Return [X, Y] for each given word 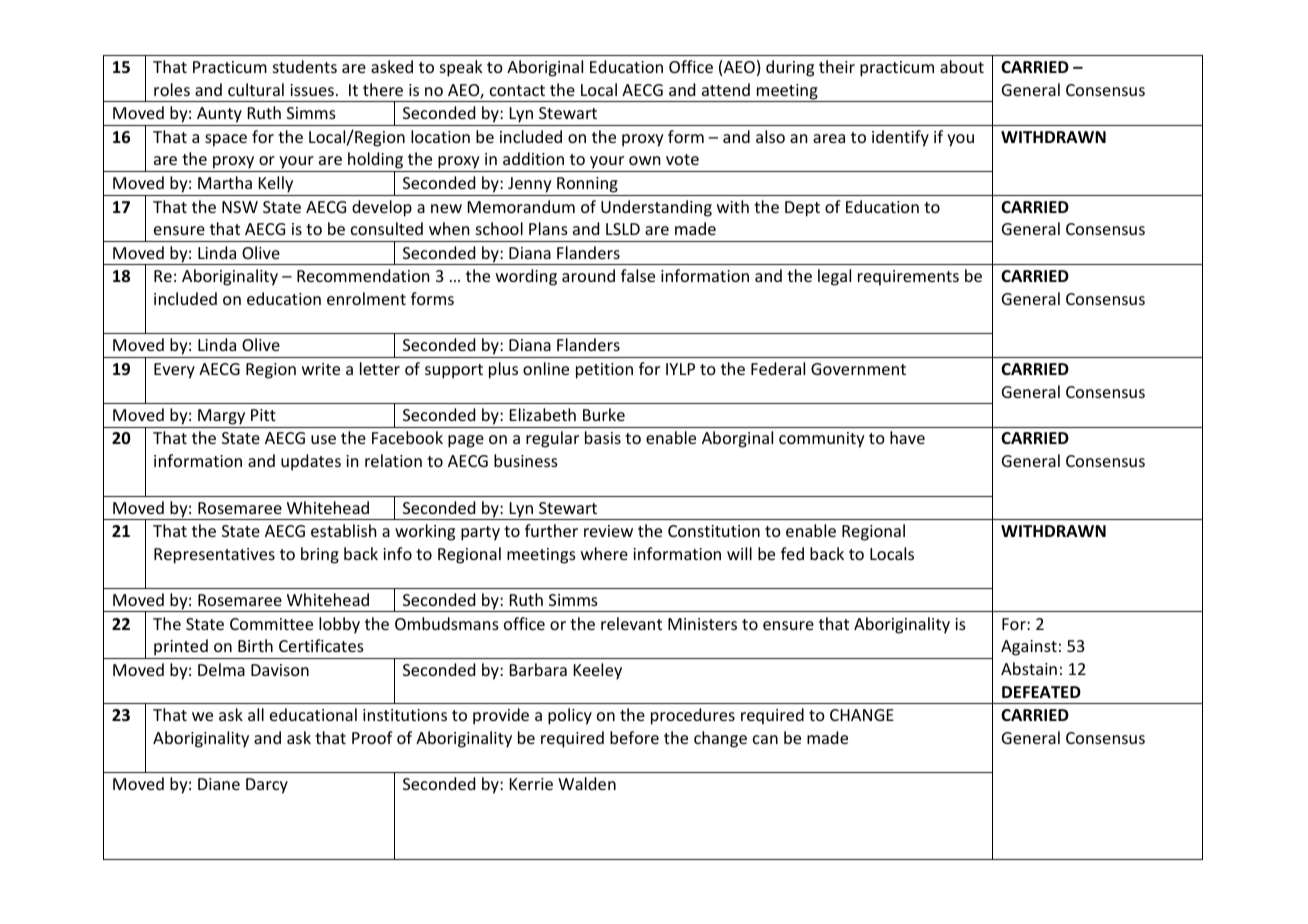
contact [517, 90]
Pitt [263, 415]
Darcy [267, 786]
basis [603, 437]
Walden [587, 783]
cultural [256, 89]
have [907, 437]
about [962, 66]
